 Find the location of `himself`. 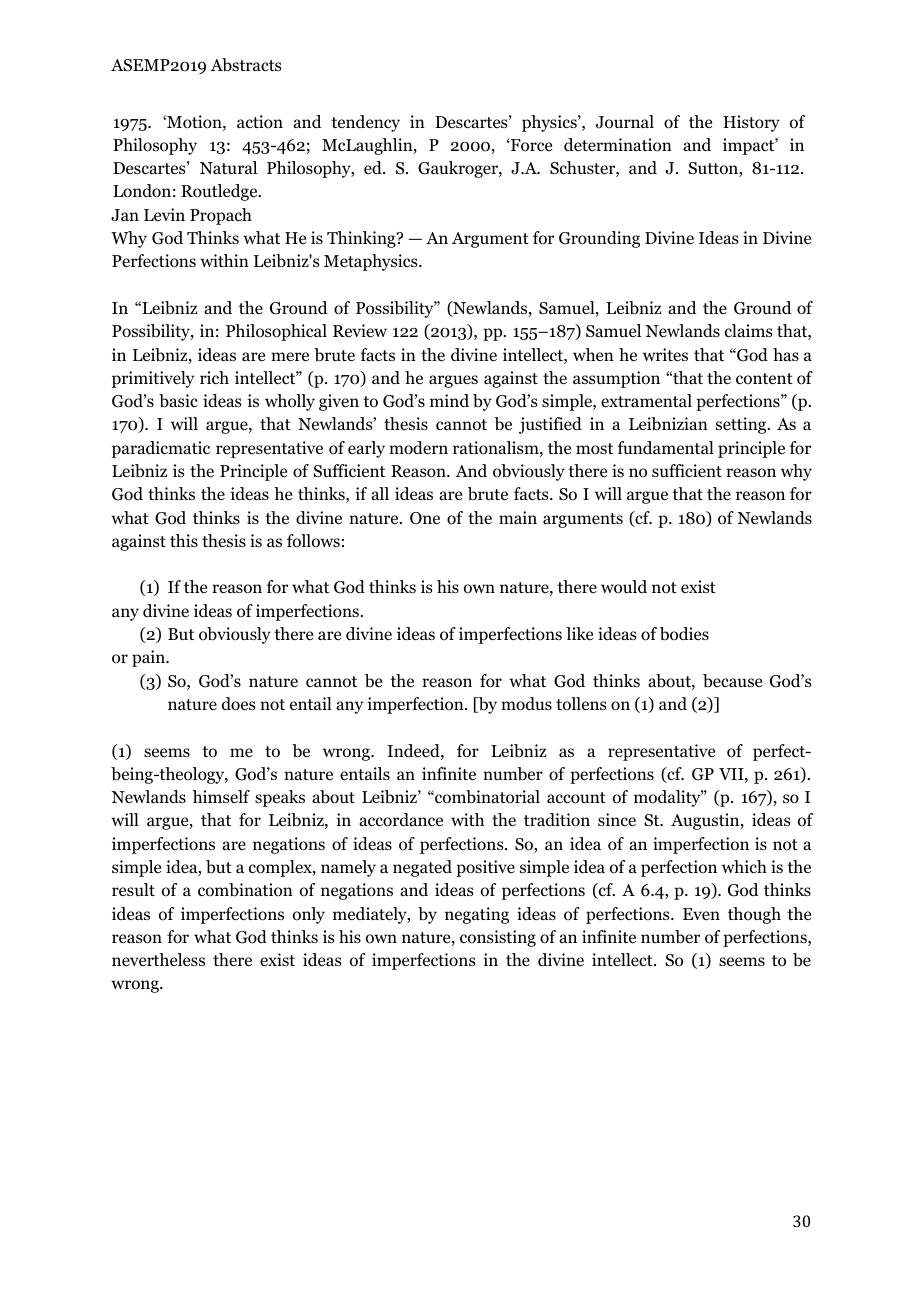

himself is located at coordinates (221, 797).
